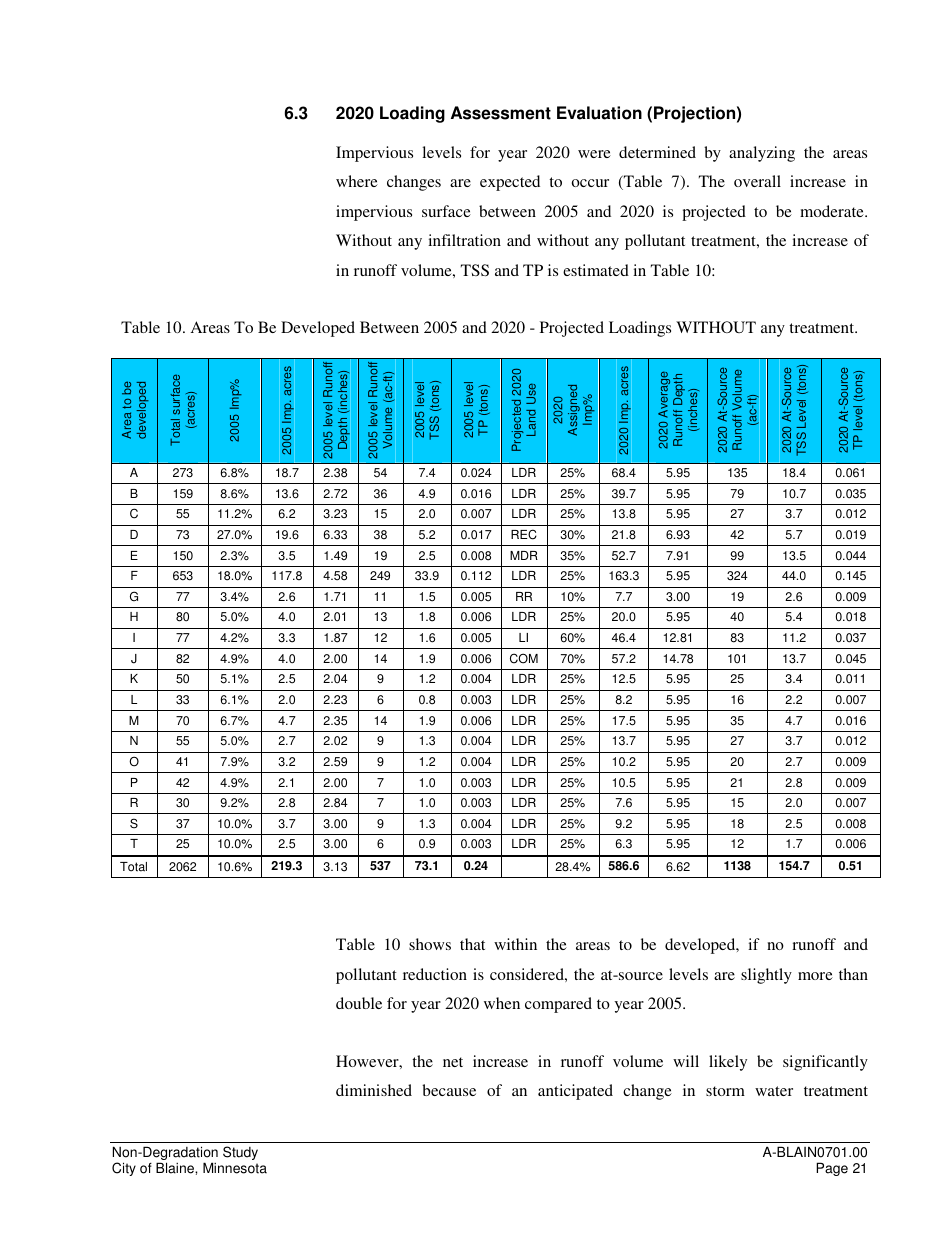 The height and width of the screenshot is (1233, 952). Describe the element at coordinates (240, 1153) in the screenshot. I see `Study` at that location.
